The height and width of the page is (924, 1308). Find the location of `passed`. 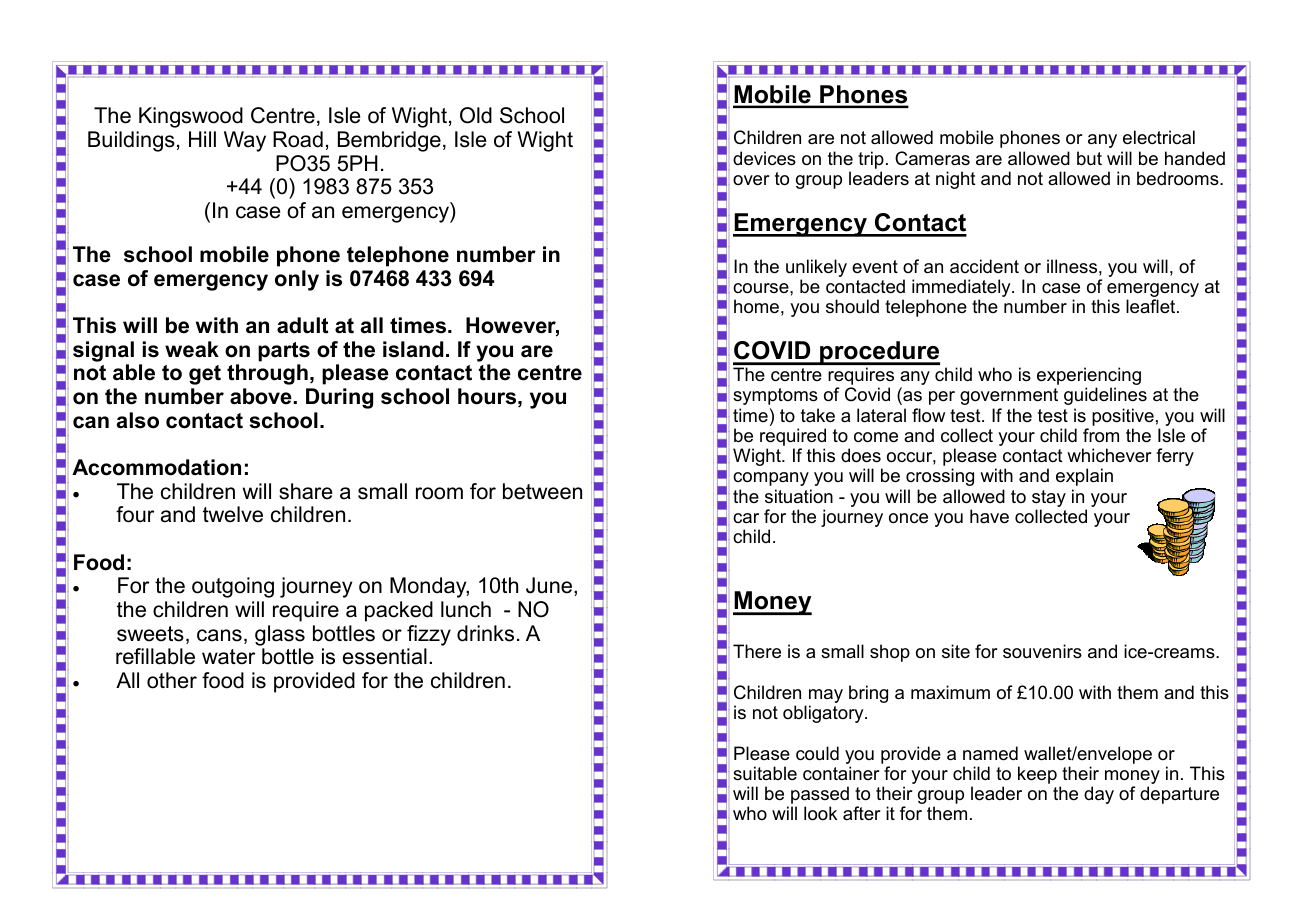

passed is located at coordinates (820, 796).
